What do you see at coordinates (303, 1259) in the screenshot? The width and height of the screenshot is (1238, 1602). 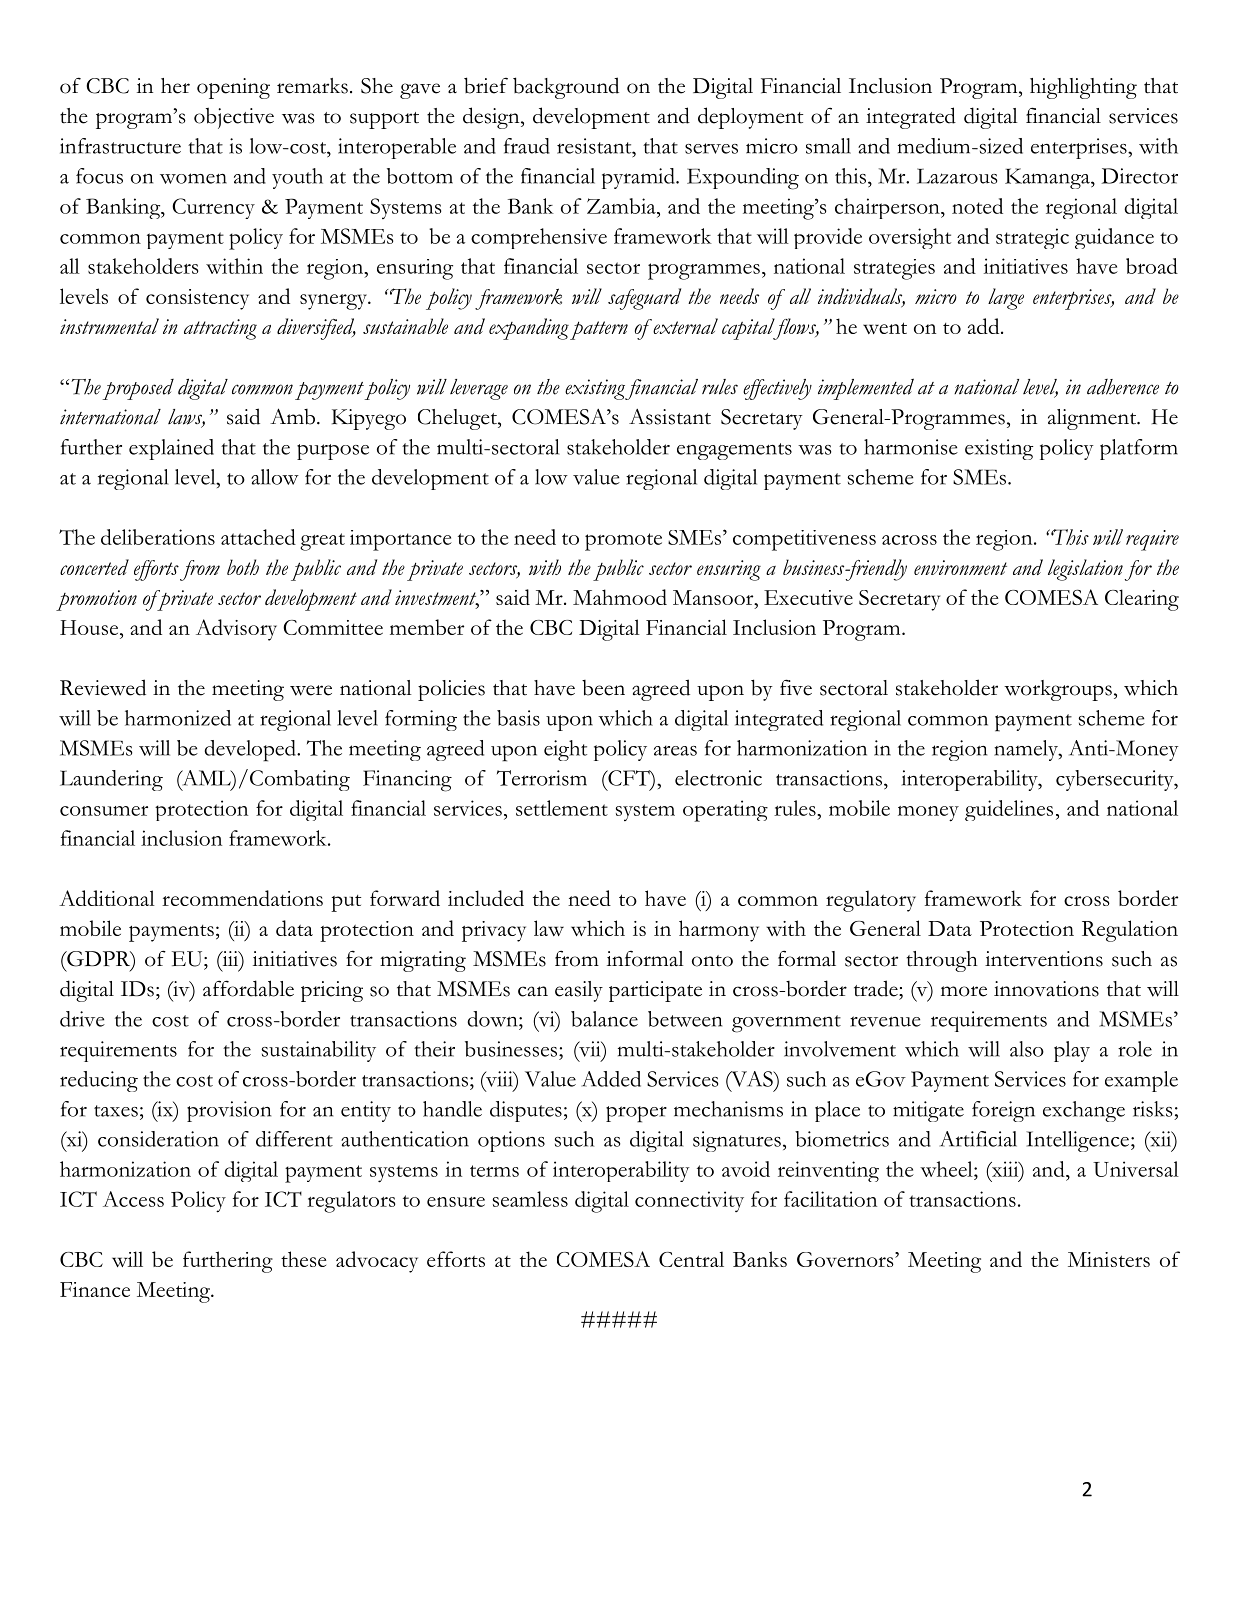 I see `these` at bounding box center [303, 1259].
